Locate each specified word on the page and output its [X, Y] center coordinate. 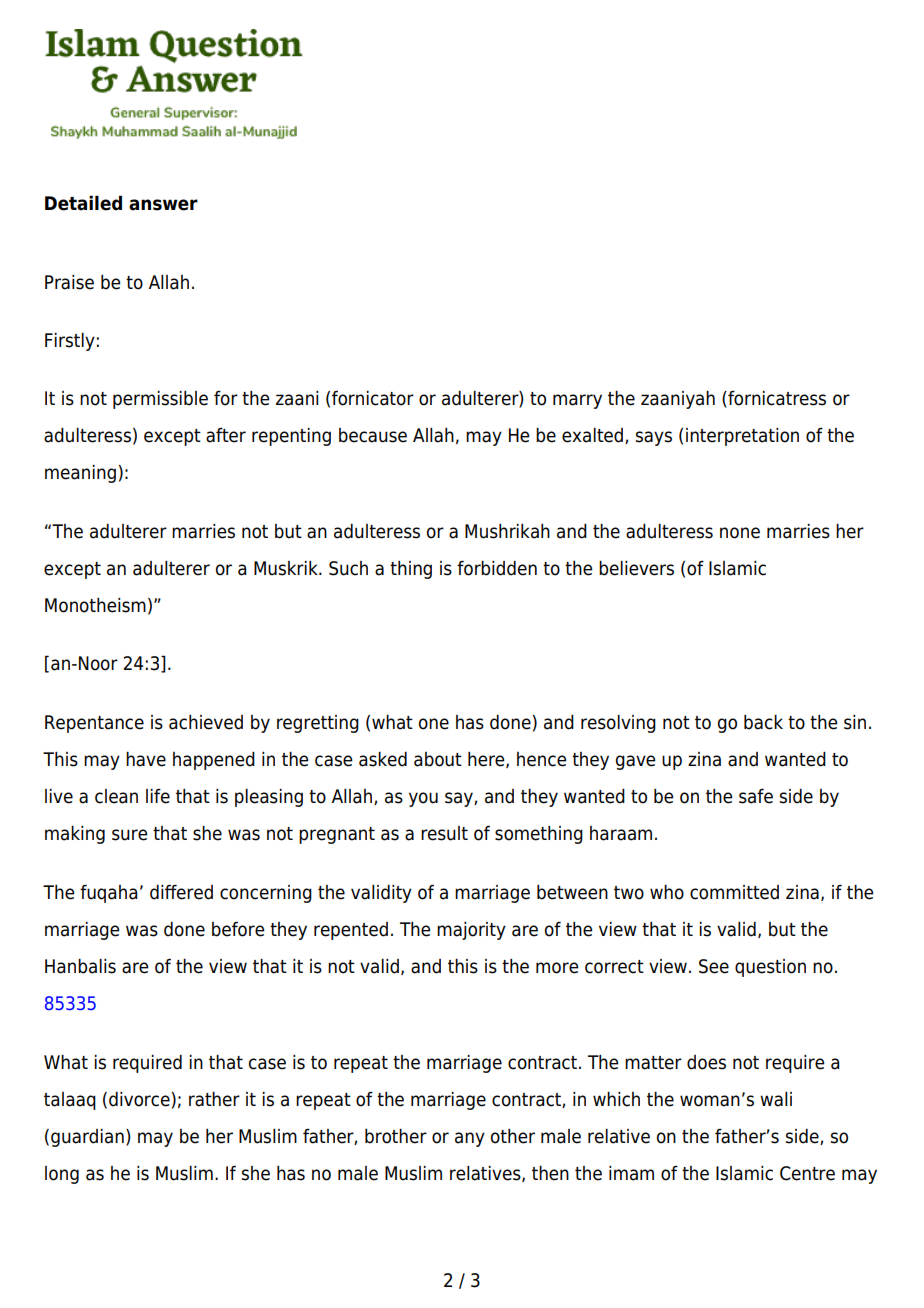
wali [776, 1099]
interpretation [742, 437]
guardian [87, 1138]
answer [163, 205]
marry [577, 401]
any [470, 1139]
